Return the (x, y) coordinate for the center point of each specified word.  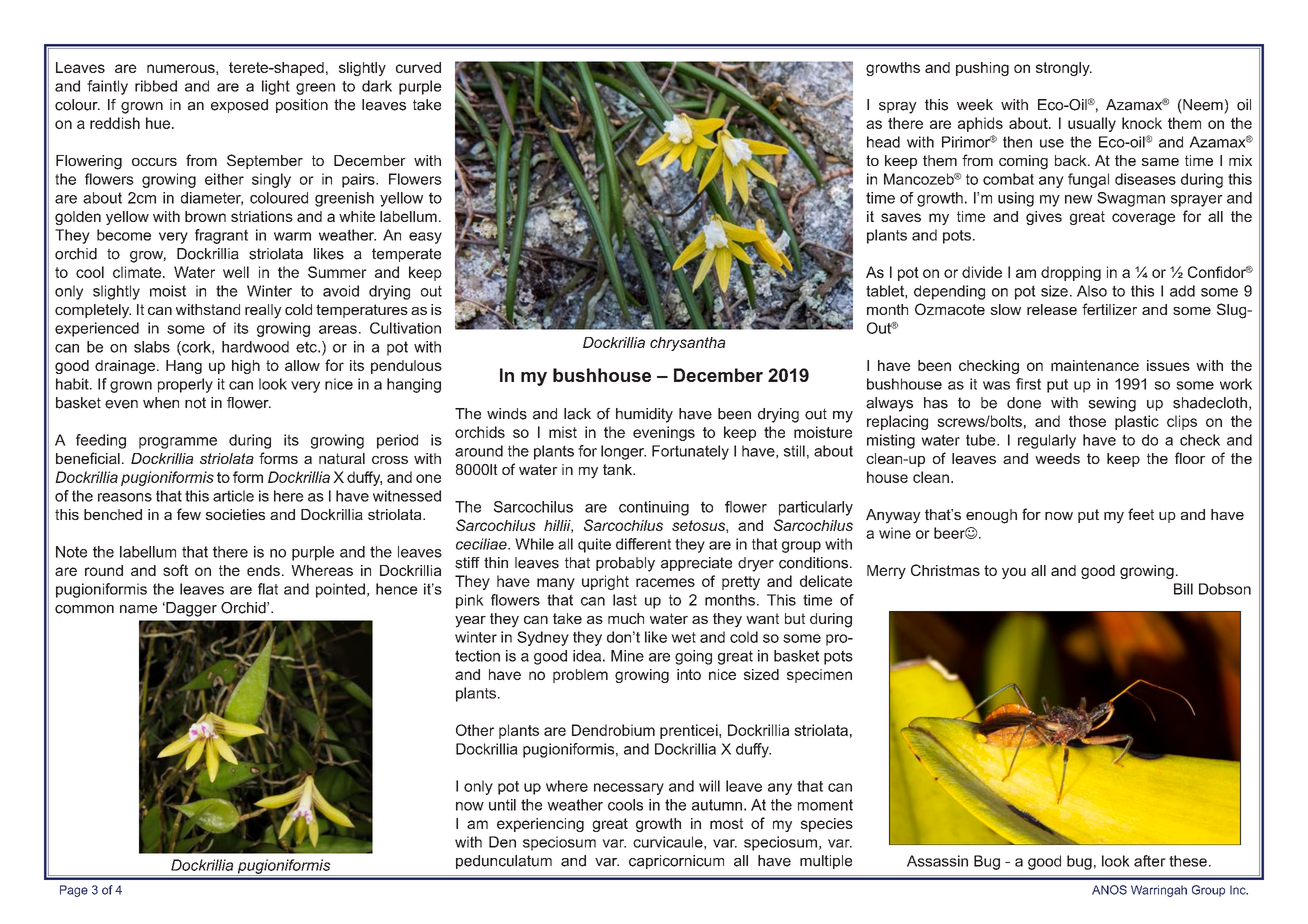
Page (74, 891)
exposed (239, 106)
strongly (1064, 69)
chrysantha (687, 344)
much (626, 618)
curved (418, 67)
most (726, 823)
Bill (1183, 589)
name (138, 609)
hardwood (255, 347)
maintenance (1095, 365)
